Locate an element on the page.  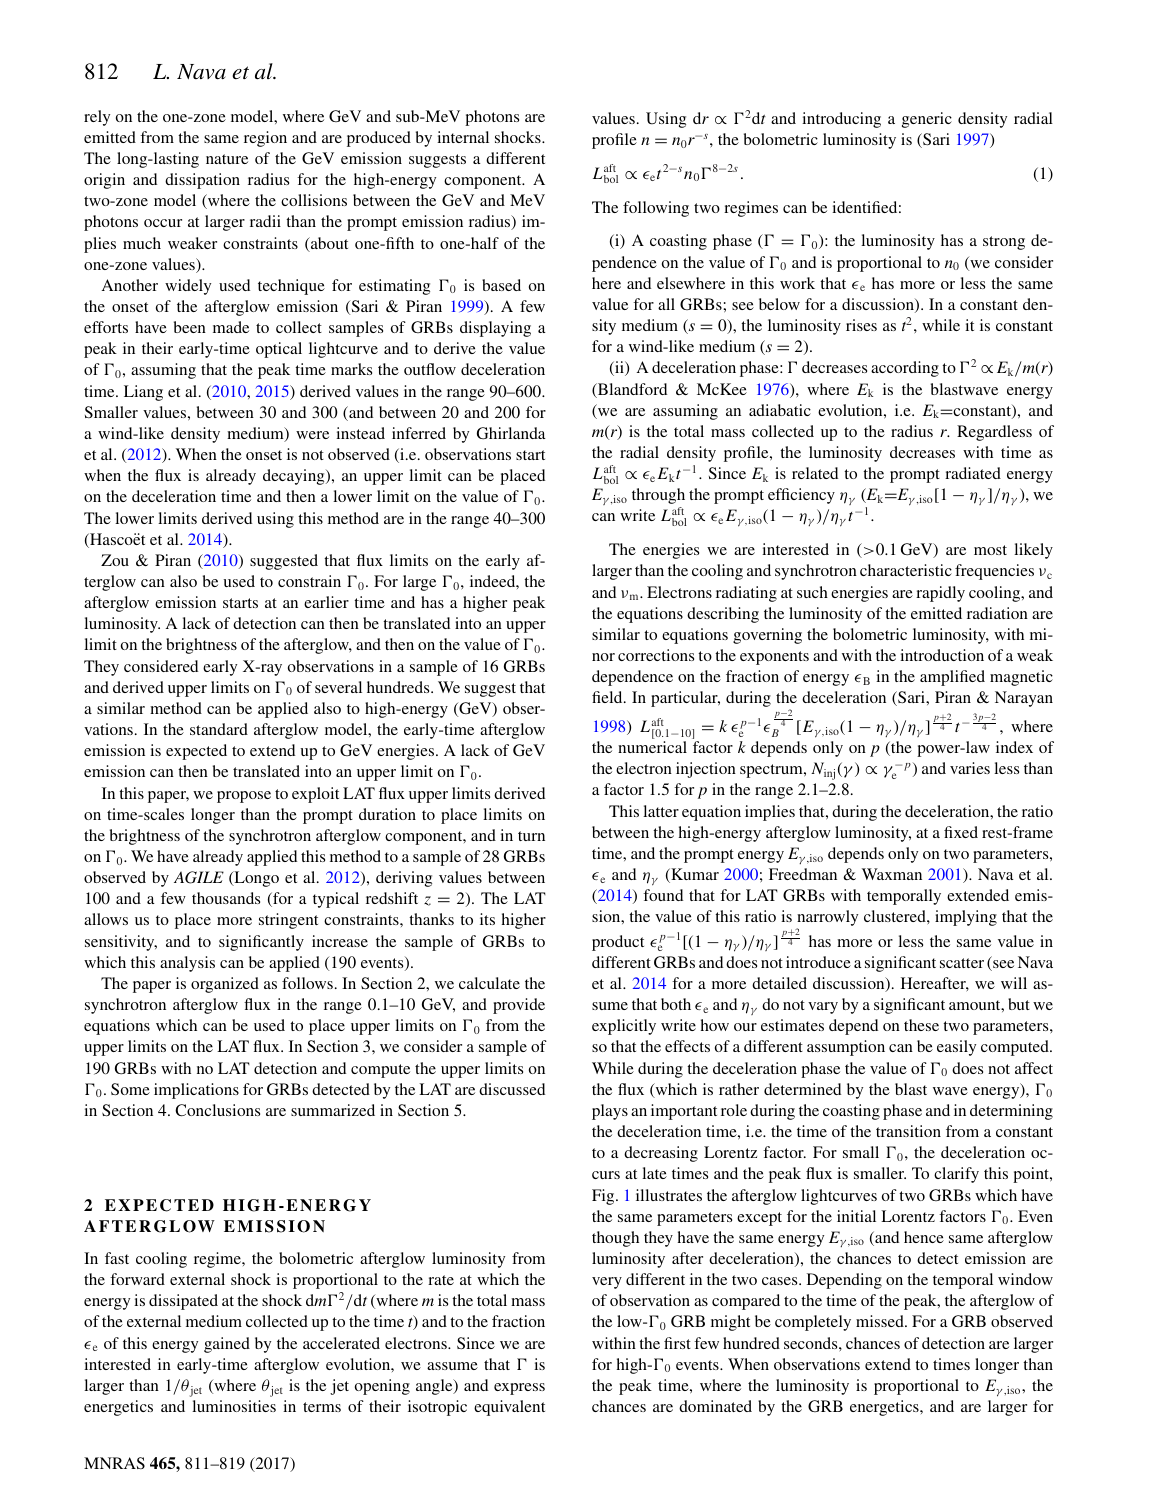
generic is located at coordinates (927, 120).
